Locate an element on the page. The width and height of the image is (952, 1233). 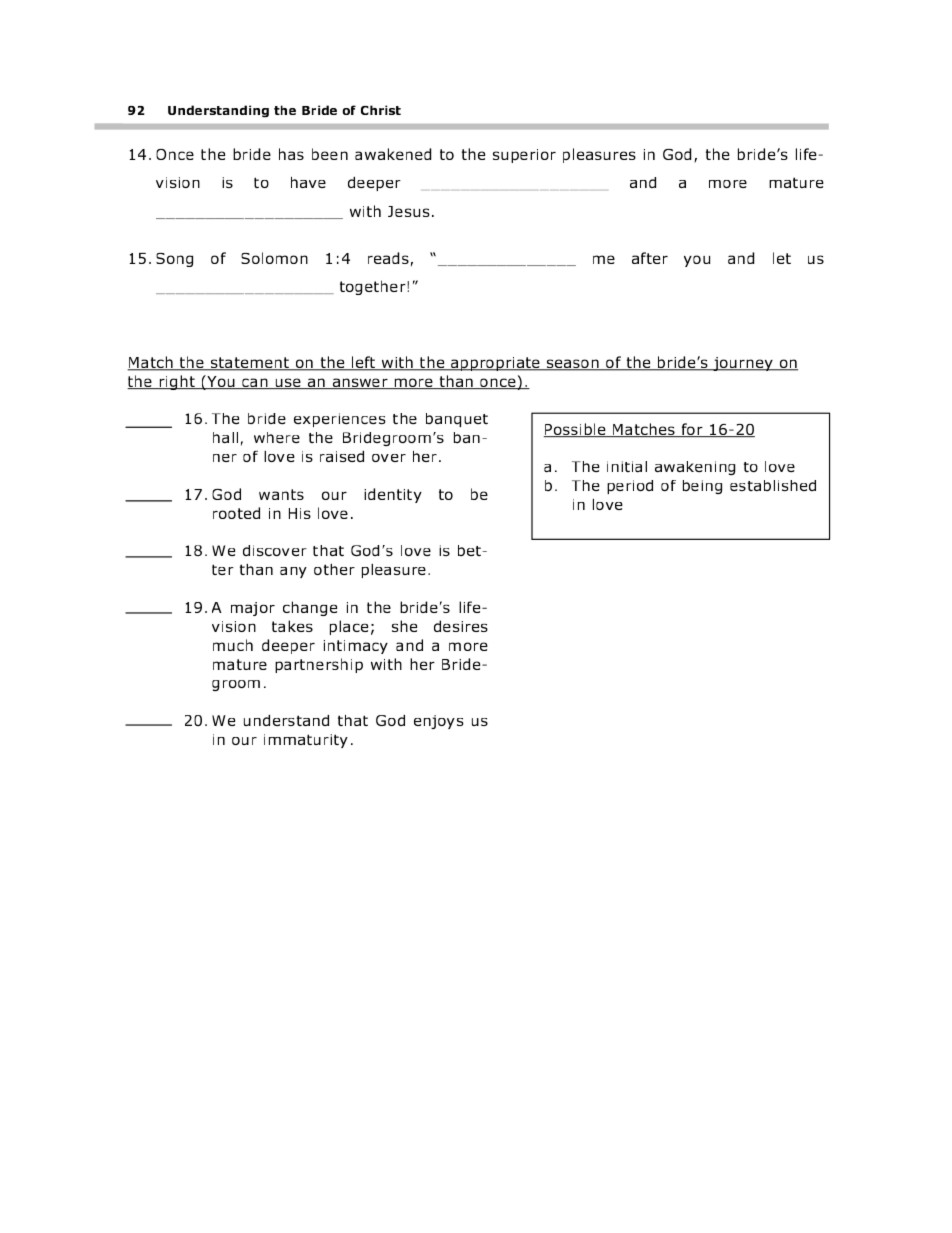
for is located at coordinates (692, 430).
